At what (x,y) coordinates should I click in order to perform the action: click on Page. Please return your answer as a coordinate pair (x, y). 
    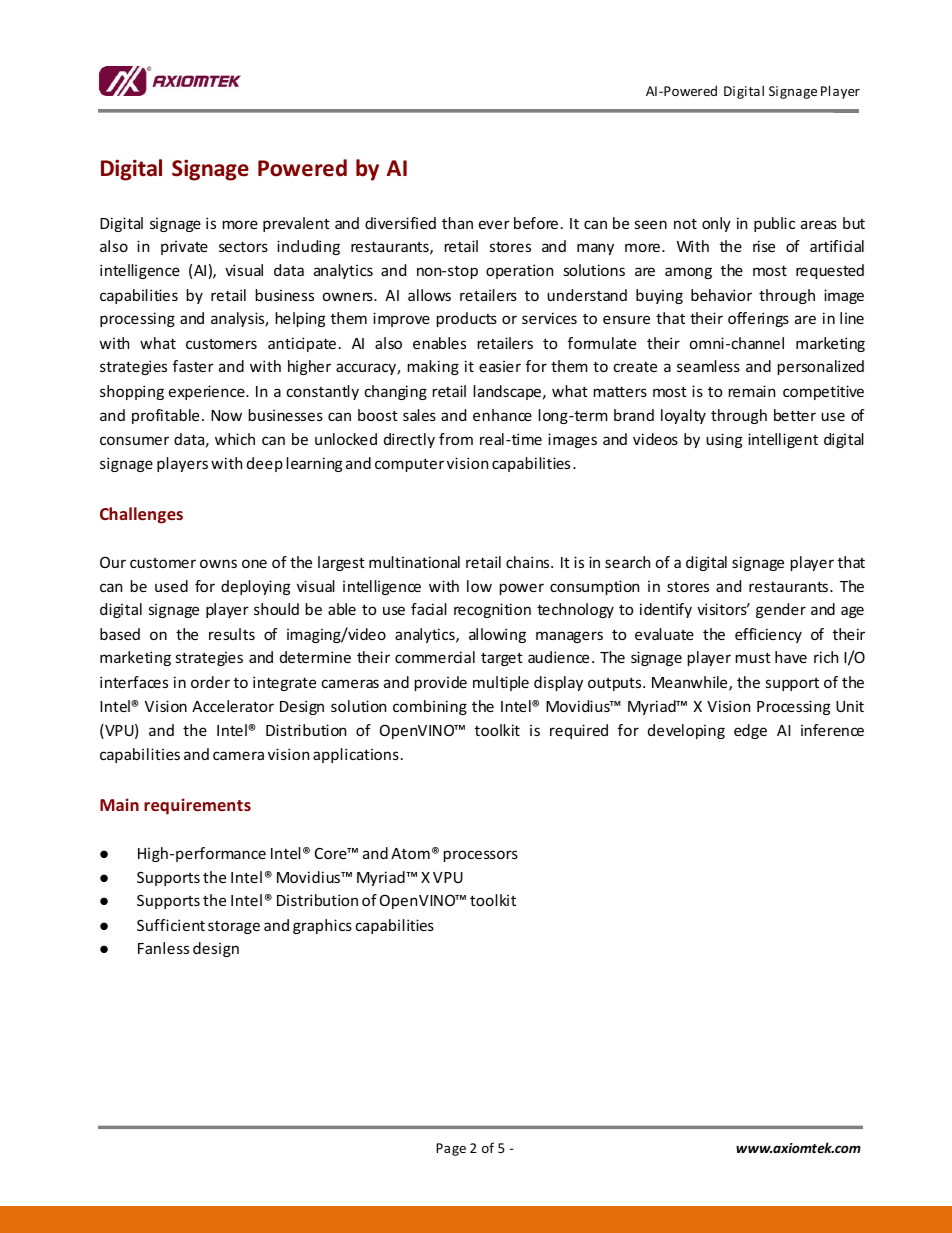
    Looking at the image, I should click on (451, 1149).
